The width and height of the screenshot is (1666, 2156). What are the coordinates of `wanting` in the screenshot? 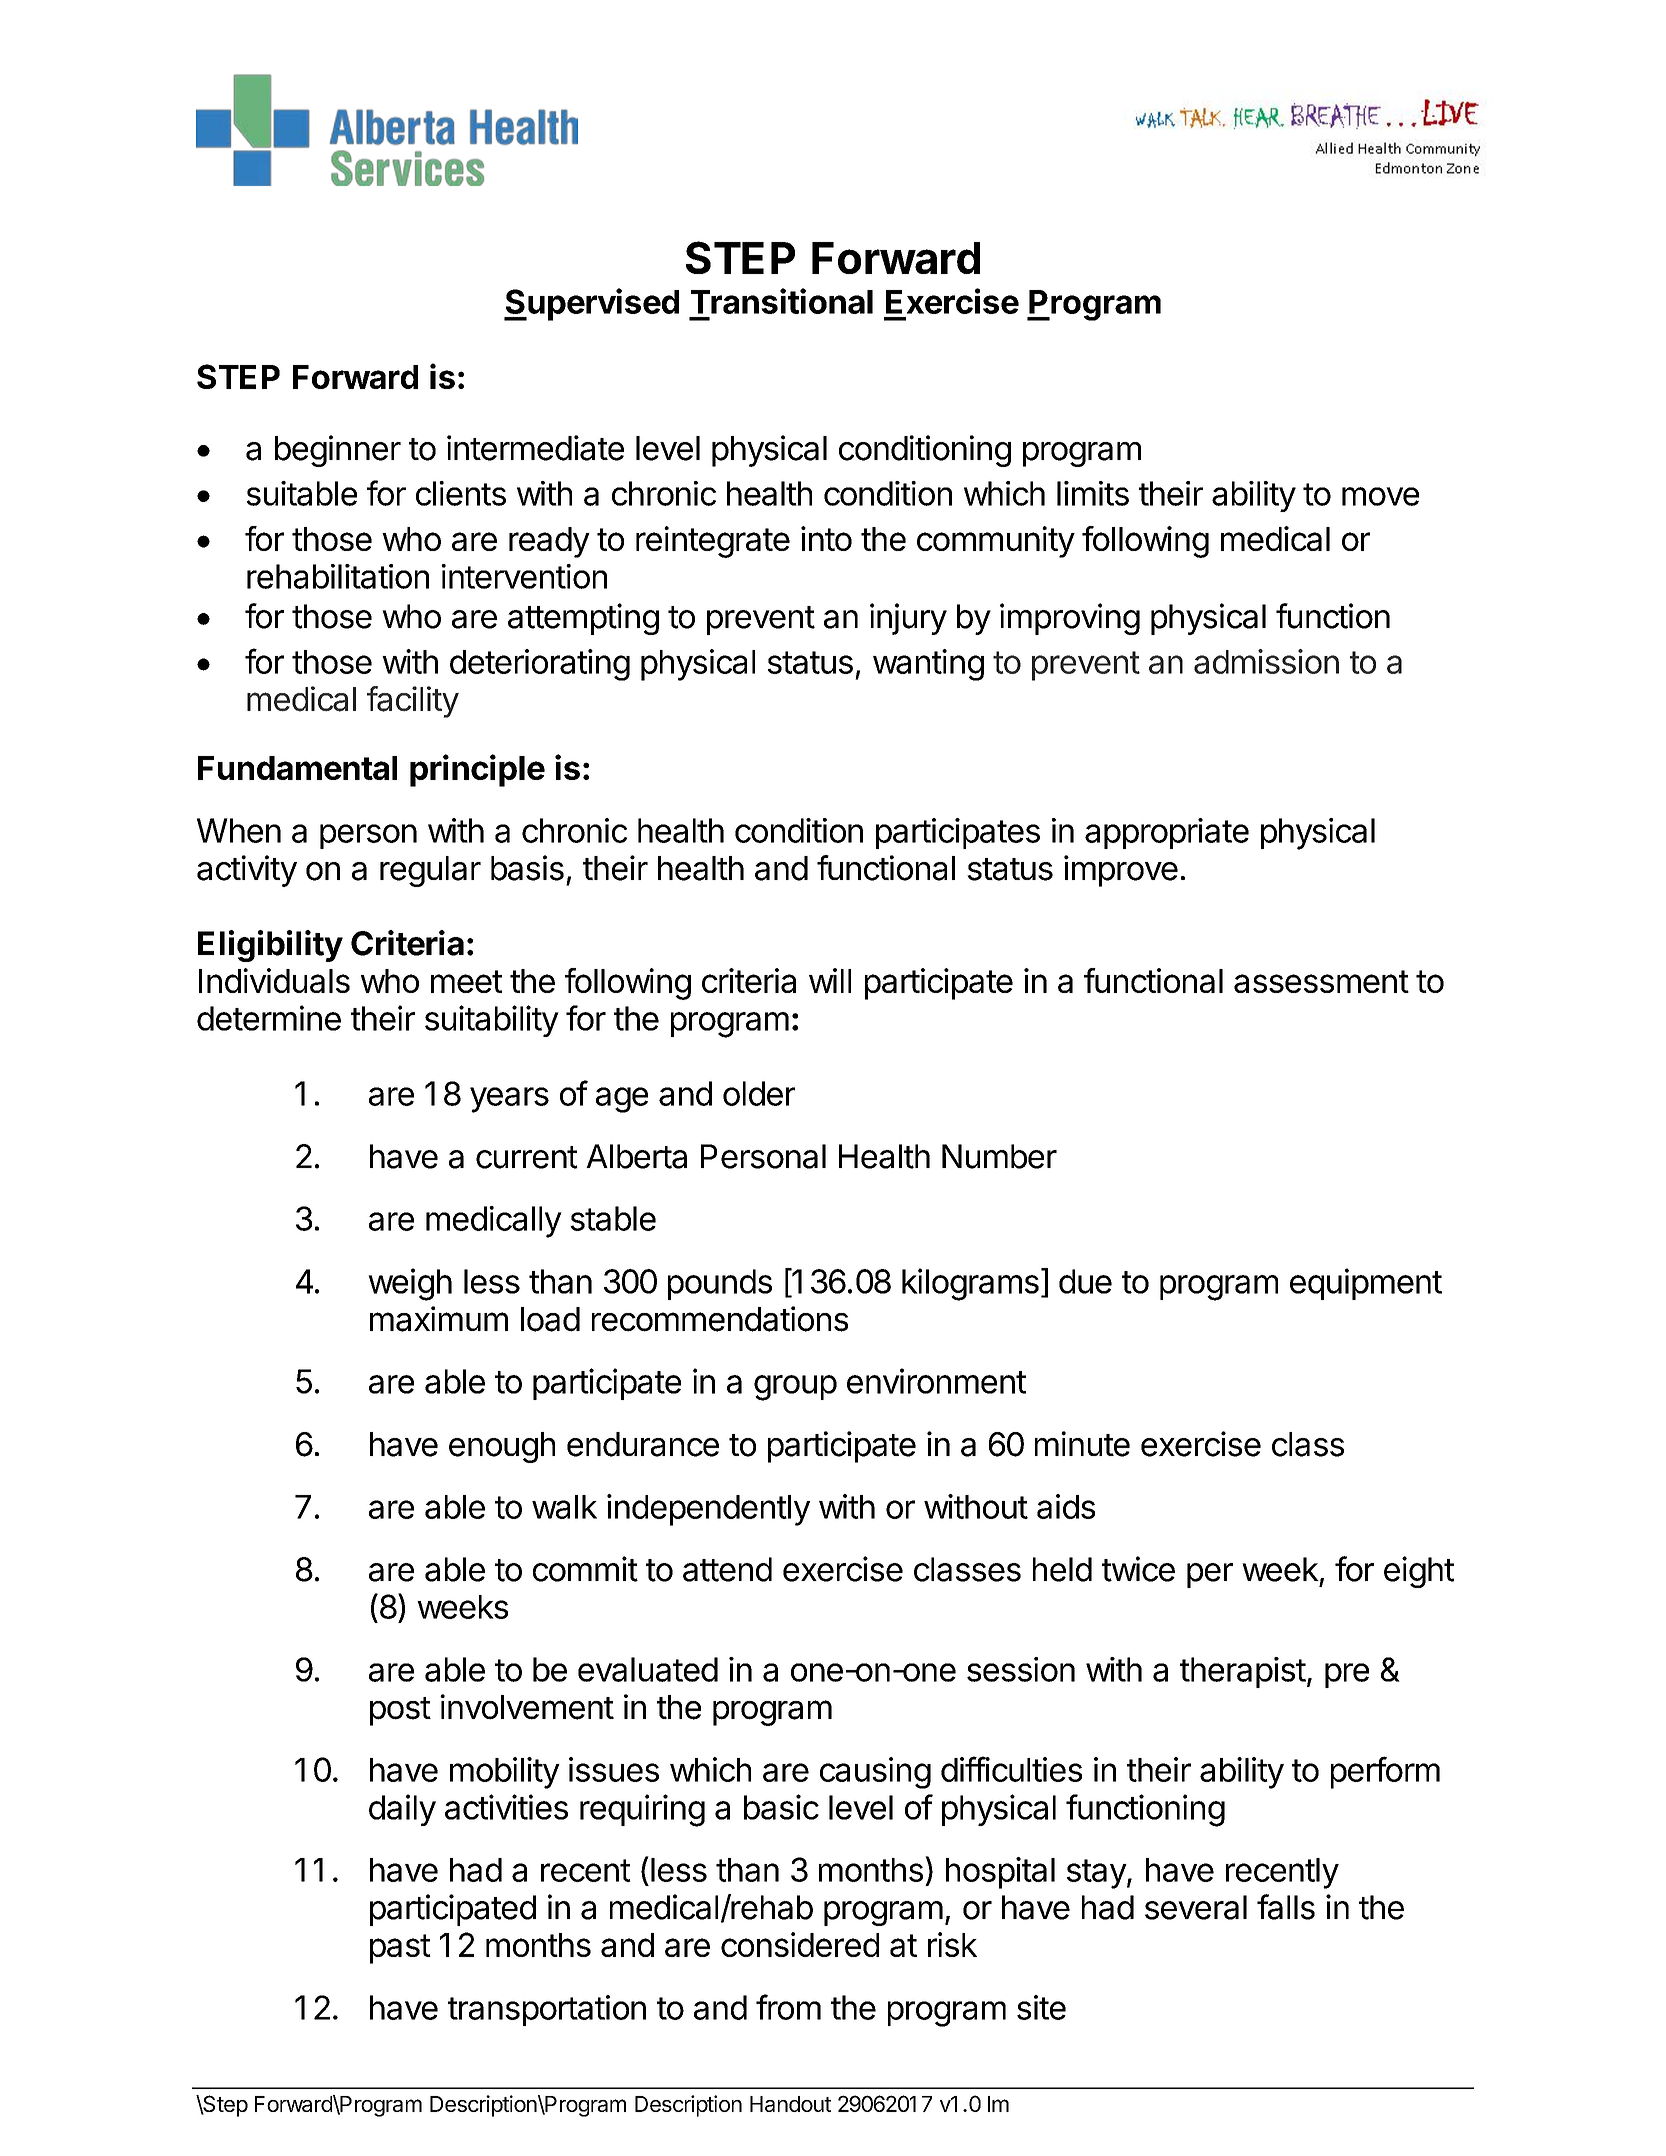 It's located at (928, 665).
